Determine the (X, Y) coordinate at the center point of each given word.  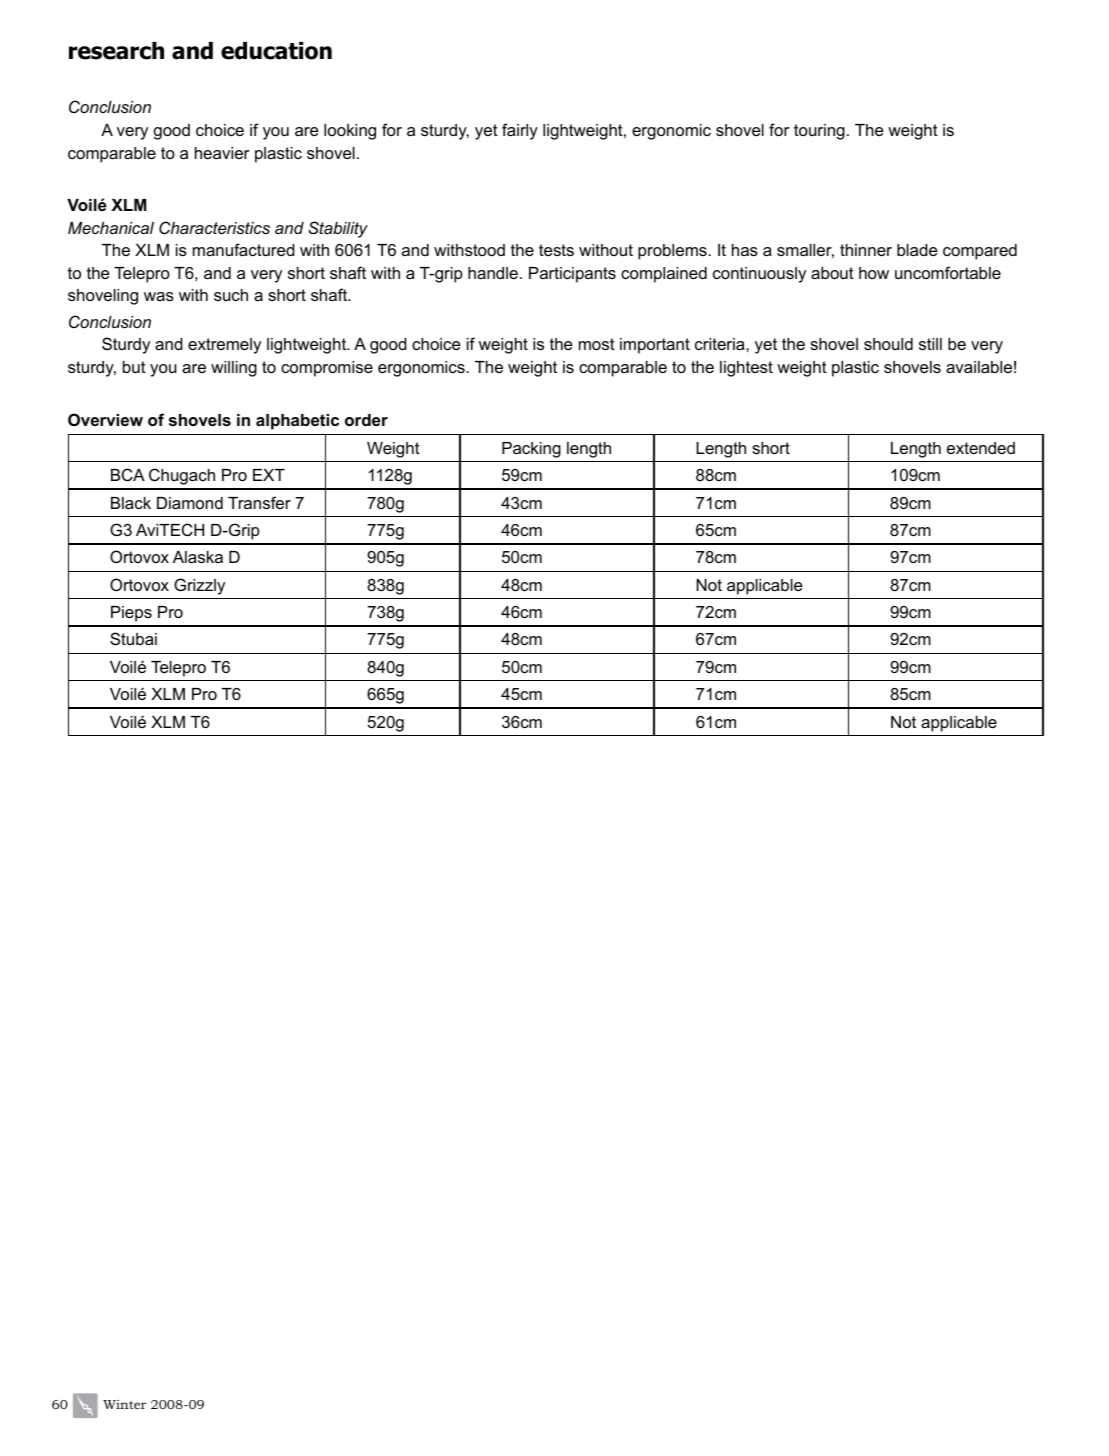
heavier (222, 153)
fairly (520, 131)
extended (981, 448)
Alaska (198, 557)
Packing (531, 450)
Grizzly (199, 586)
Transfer (259, 502)
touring (819, 132)
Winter (124, 1404)
